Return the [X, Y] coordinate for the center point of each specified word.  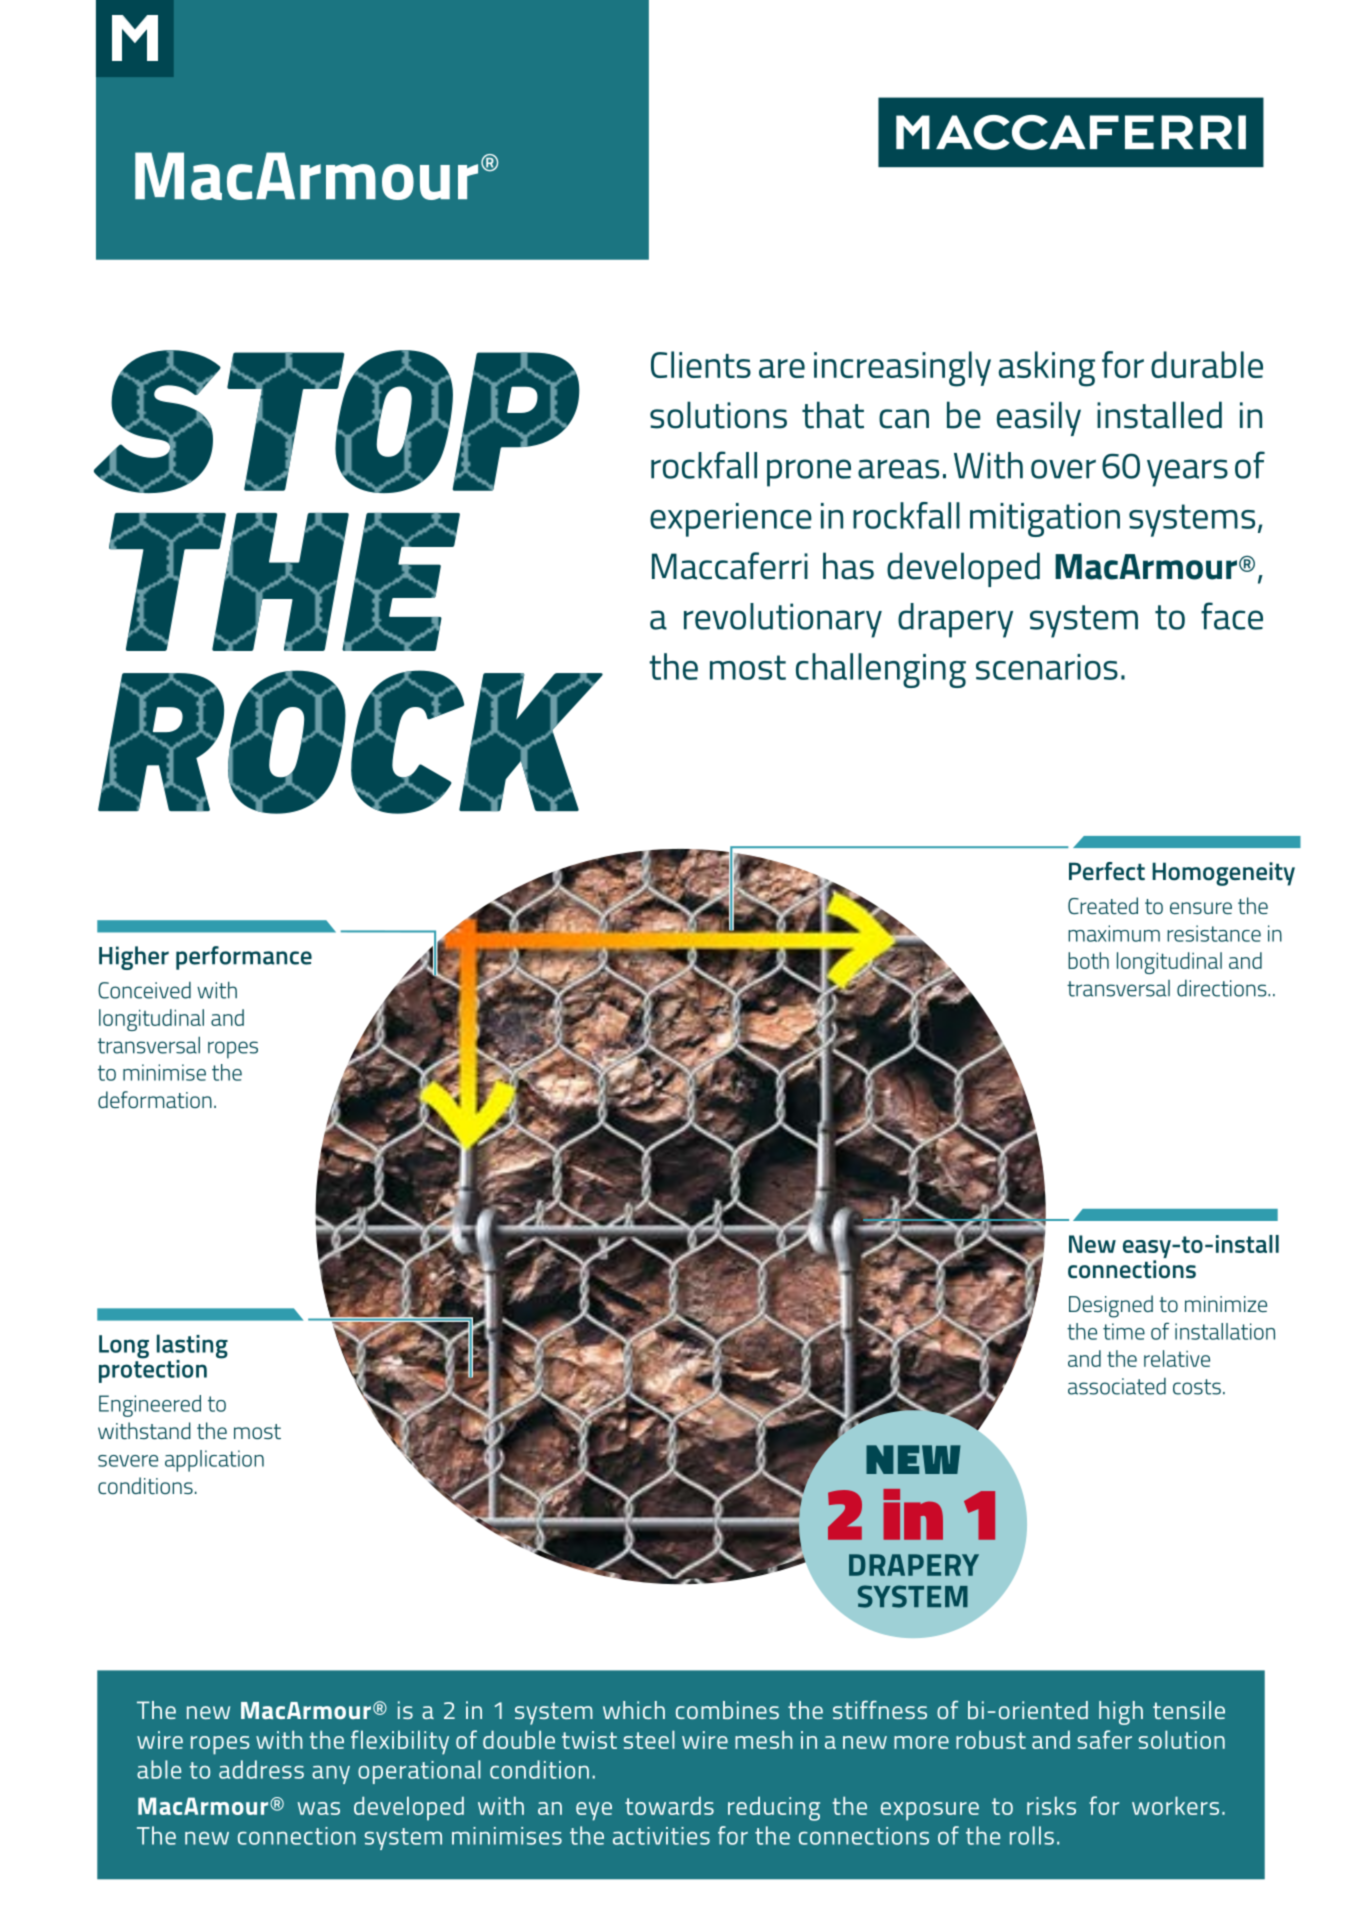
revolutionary [783, 620]
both [1088, 960]
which [634, 1710]
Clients [701, 364]
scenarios [1047, 667]
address [261, 1769]
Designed [1111, 1306]
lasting [192, 1347]
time [1124, 1331]
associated [1117, 1386]
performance [244, 958]
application [214, 1461]
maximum [1114, 933]
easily [1039, 418]
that [833, 415]
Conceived [144, 990]
